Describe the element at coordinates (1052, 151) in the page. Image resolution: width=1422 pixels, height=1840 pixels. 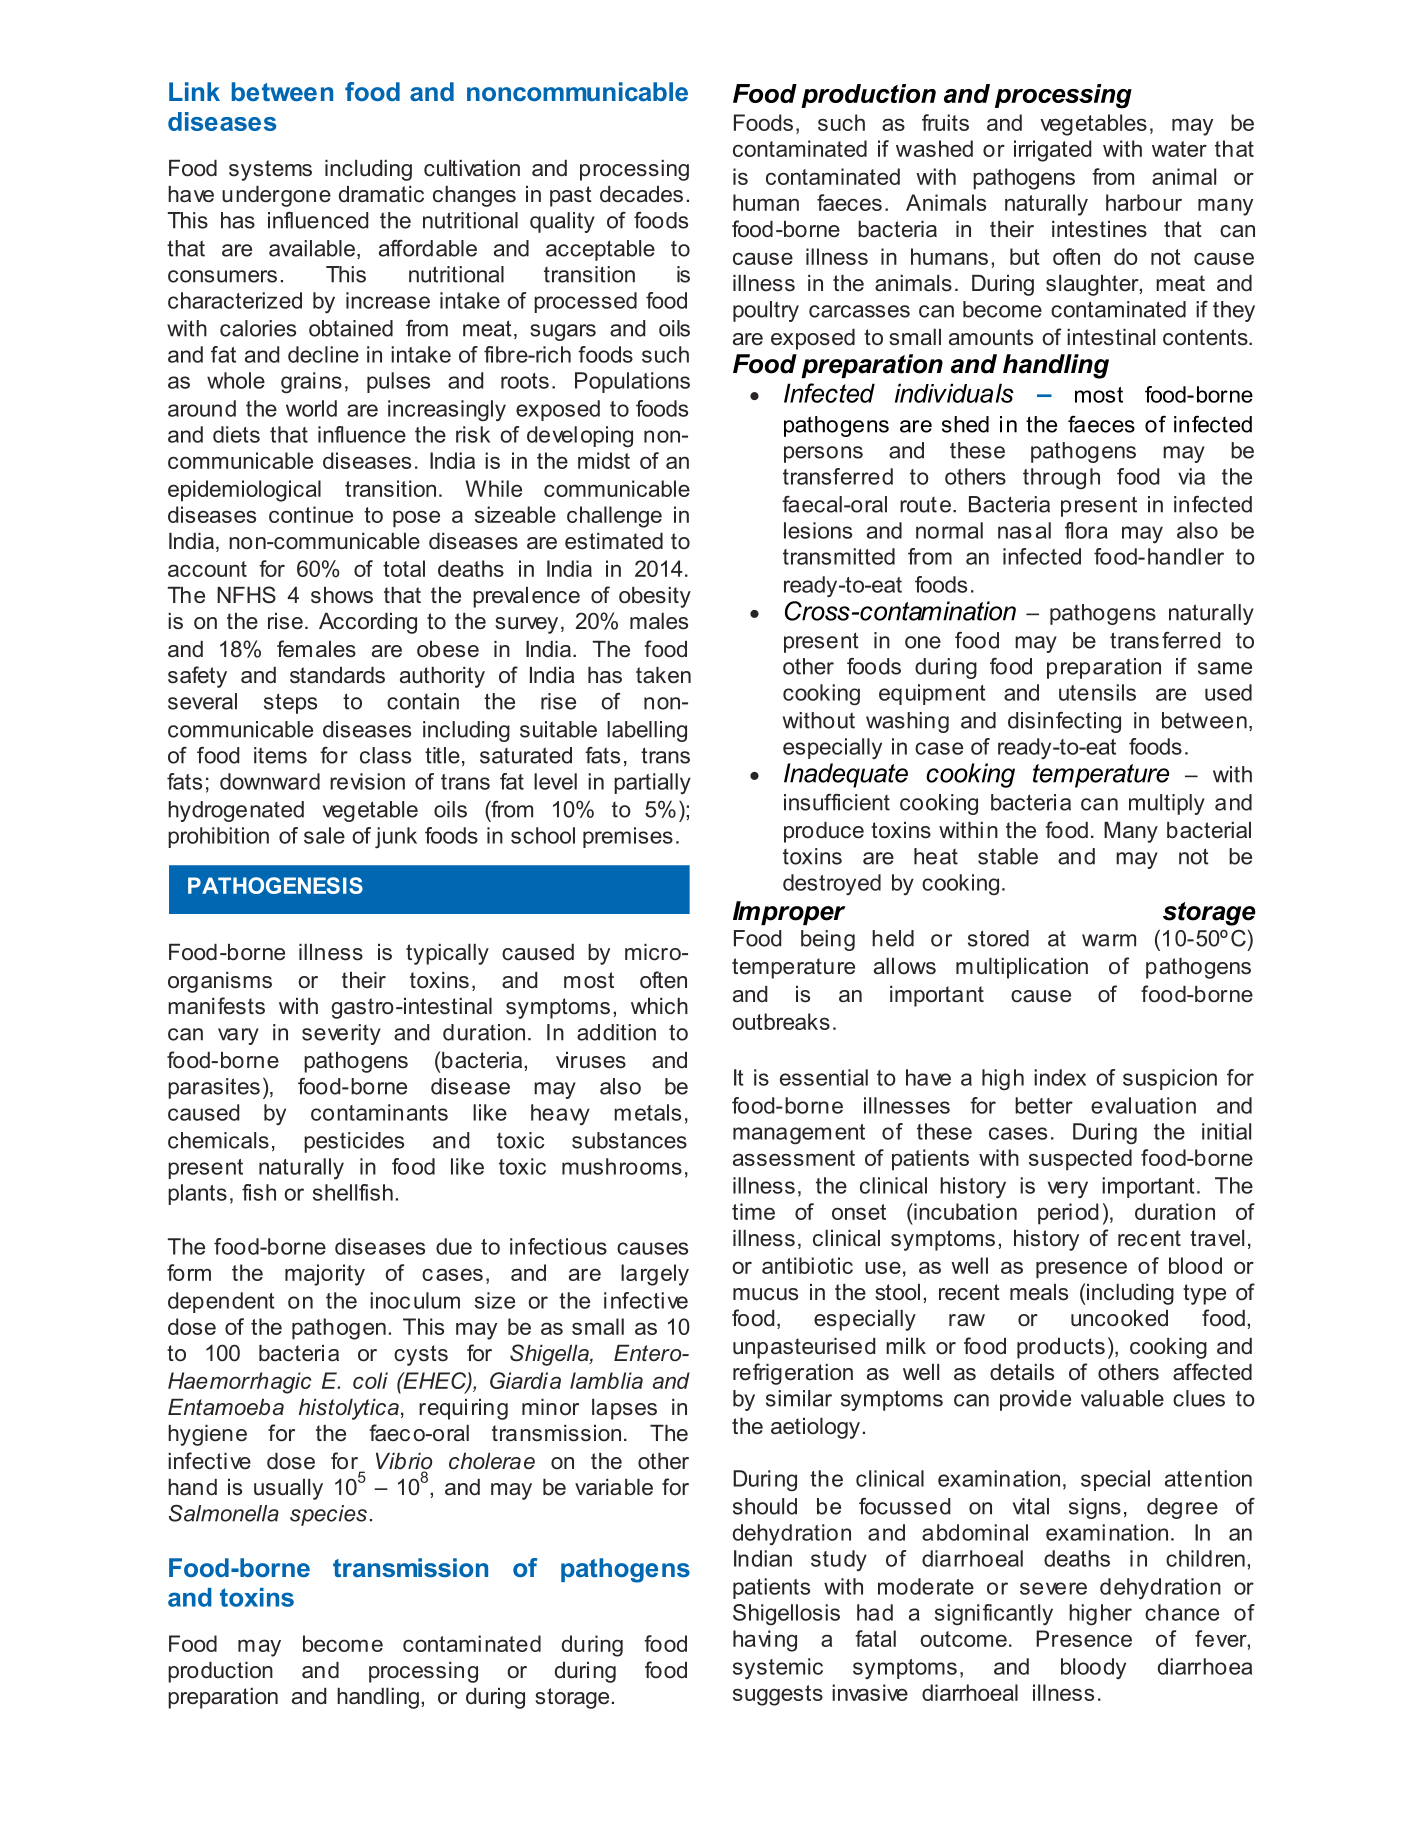
I see `irrigated` at that location.
